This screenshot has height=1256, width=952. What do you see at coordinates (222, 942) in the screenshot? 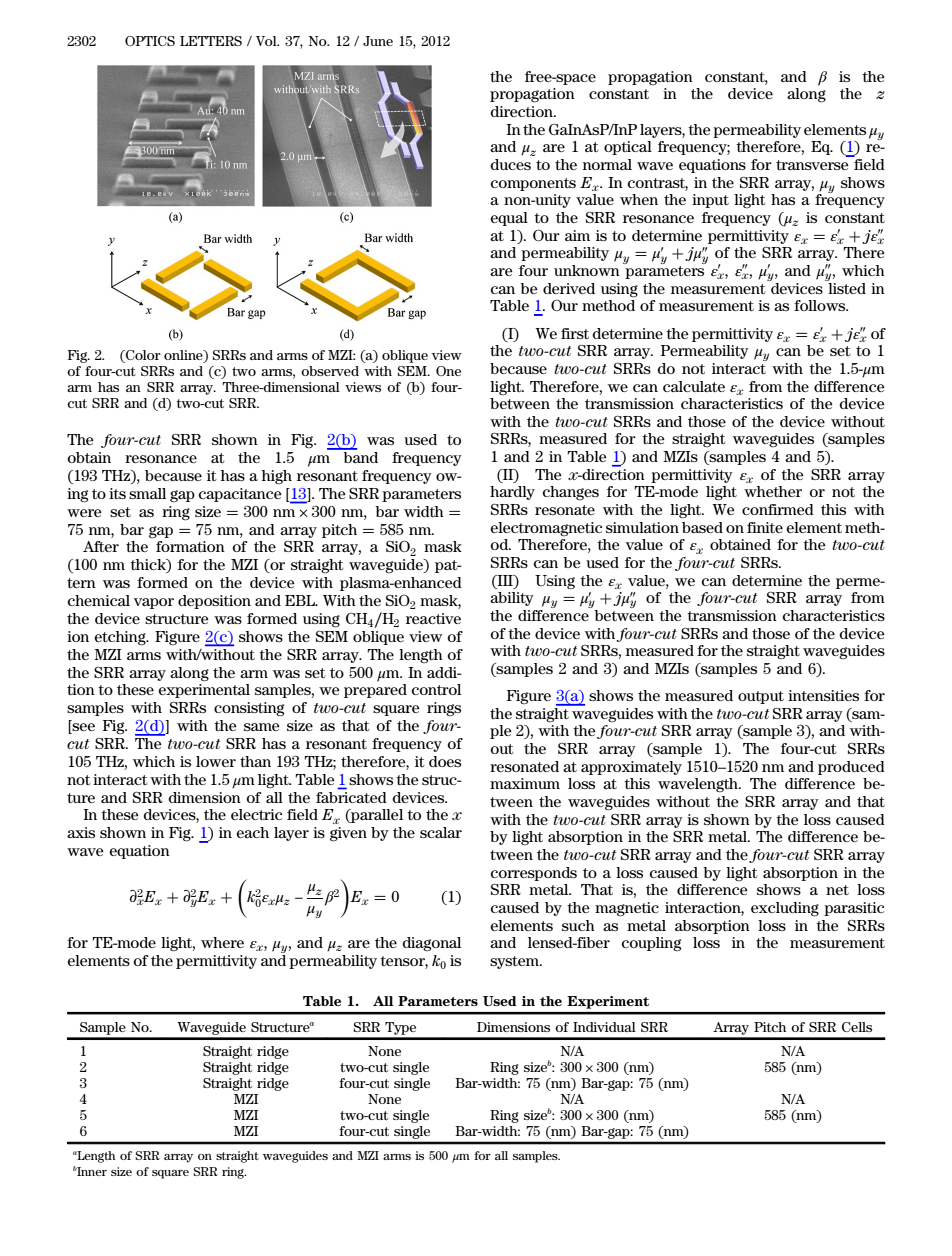
I see `where` at bounding box center [222, 942].
